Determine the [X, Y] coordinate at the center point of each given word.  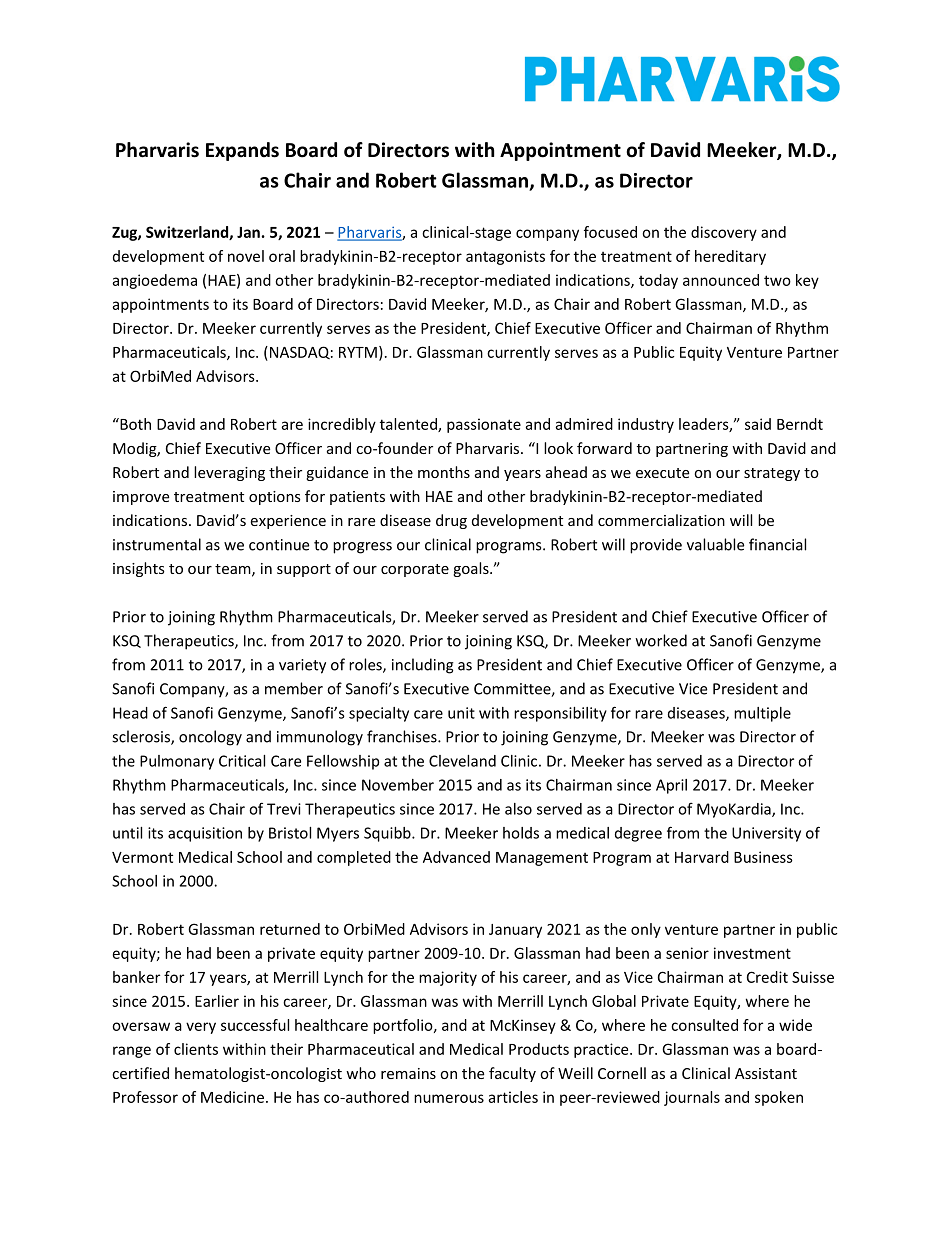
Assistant [766, 1073]
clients [196, 1049]
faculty [512, 1074]
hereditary [730, 257]
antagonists [505, 257]
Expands [242, 151]
